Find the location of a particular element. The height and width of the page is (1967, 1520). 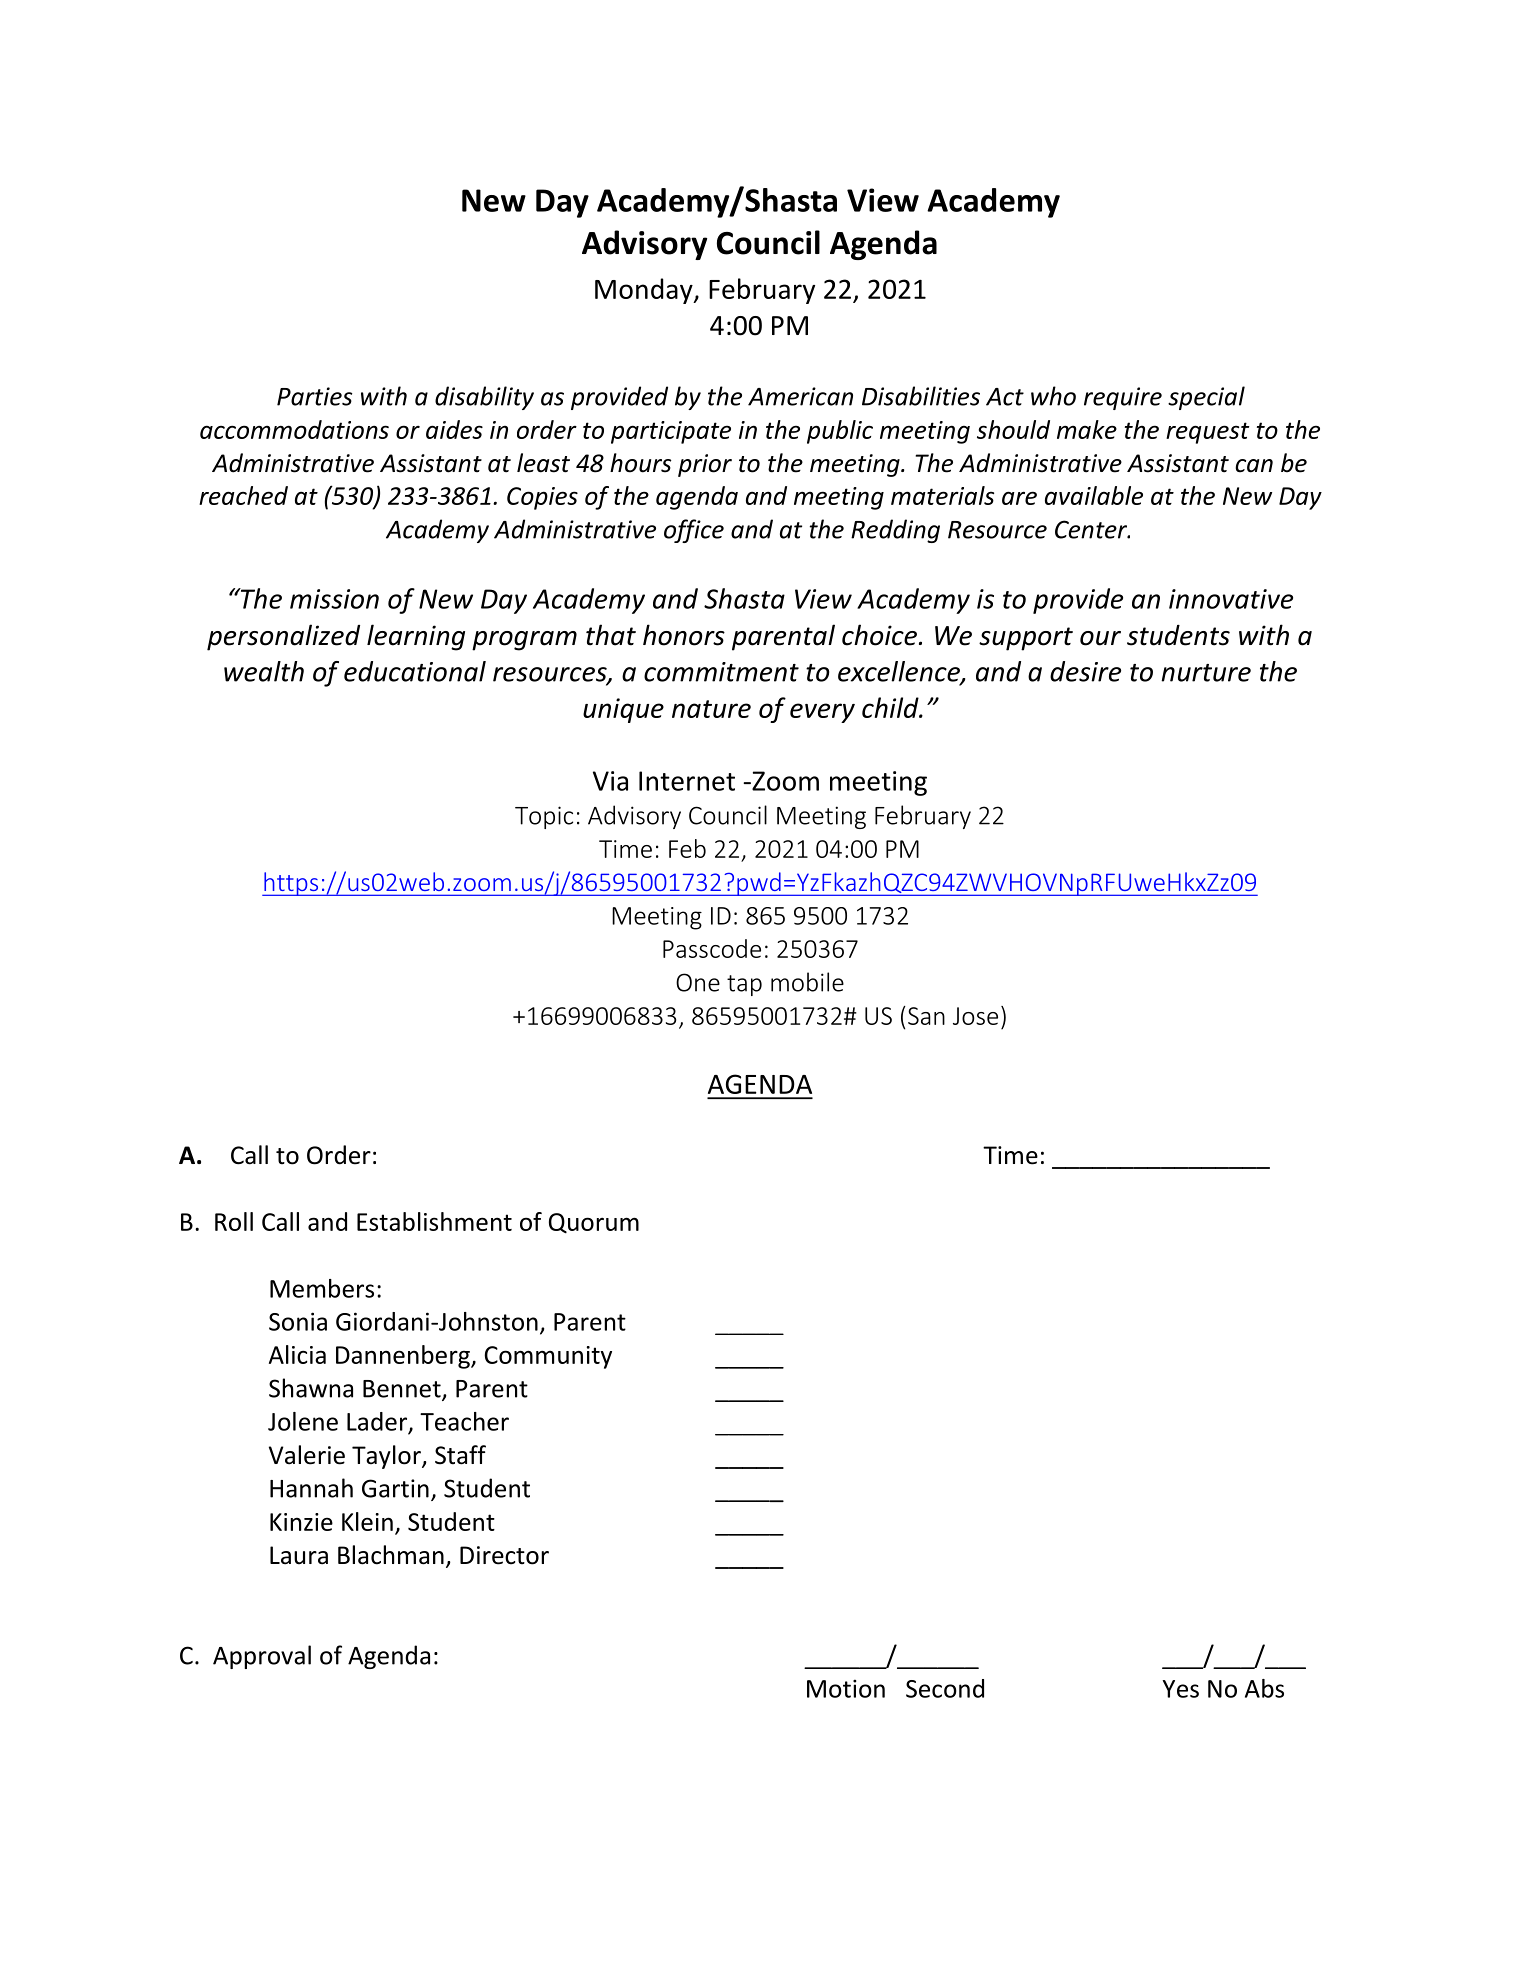

Internet is located at coordinates (687, 781).
